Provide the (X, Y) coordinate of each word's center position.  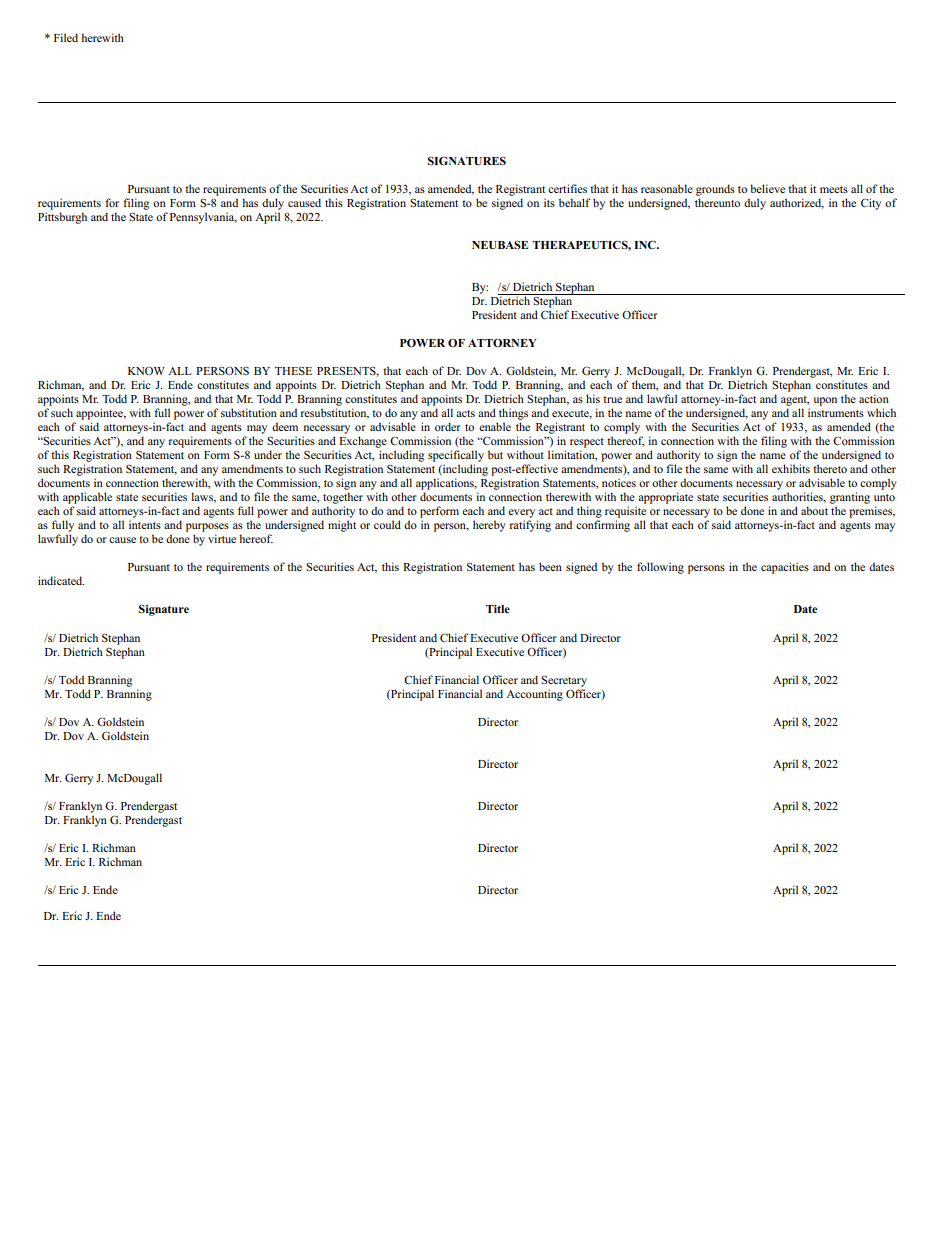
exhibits (791, 468)
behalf (575, 202)
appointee (100, 414)
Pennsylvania (203, 218)
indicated (61, 580)
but (495, 454)
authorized (797, 203)
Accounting (534, 695)
